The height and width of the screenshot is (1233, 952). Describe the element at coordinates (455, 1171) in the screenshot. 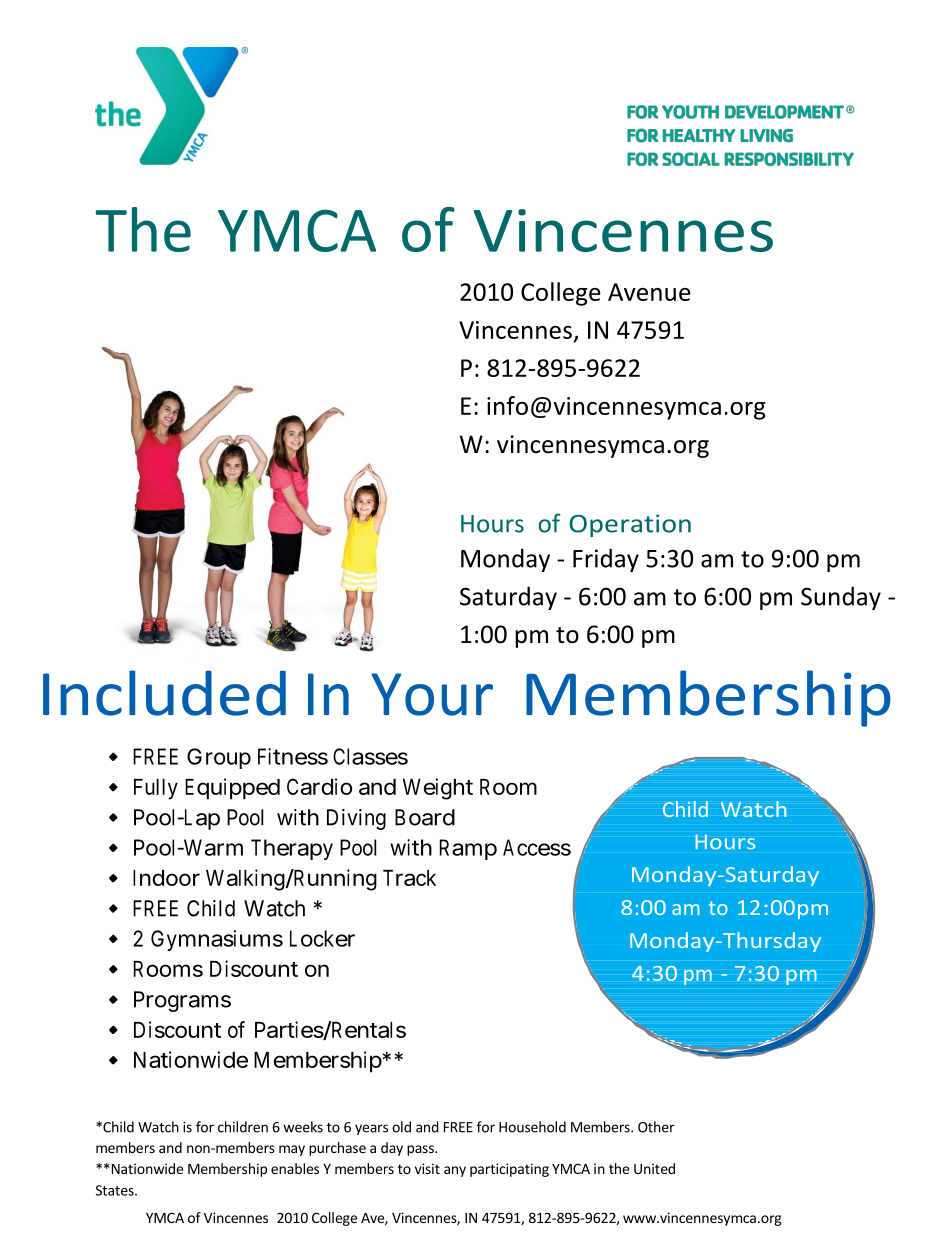

I see `any` at that location.
